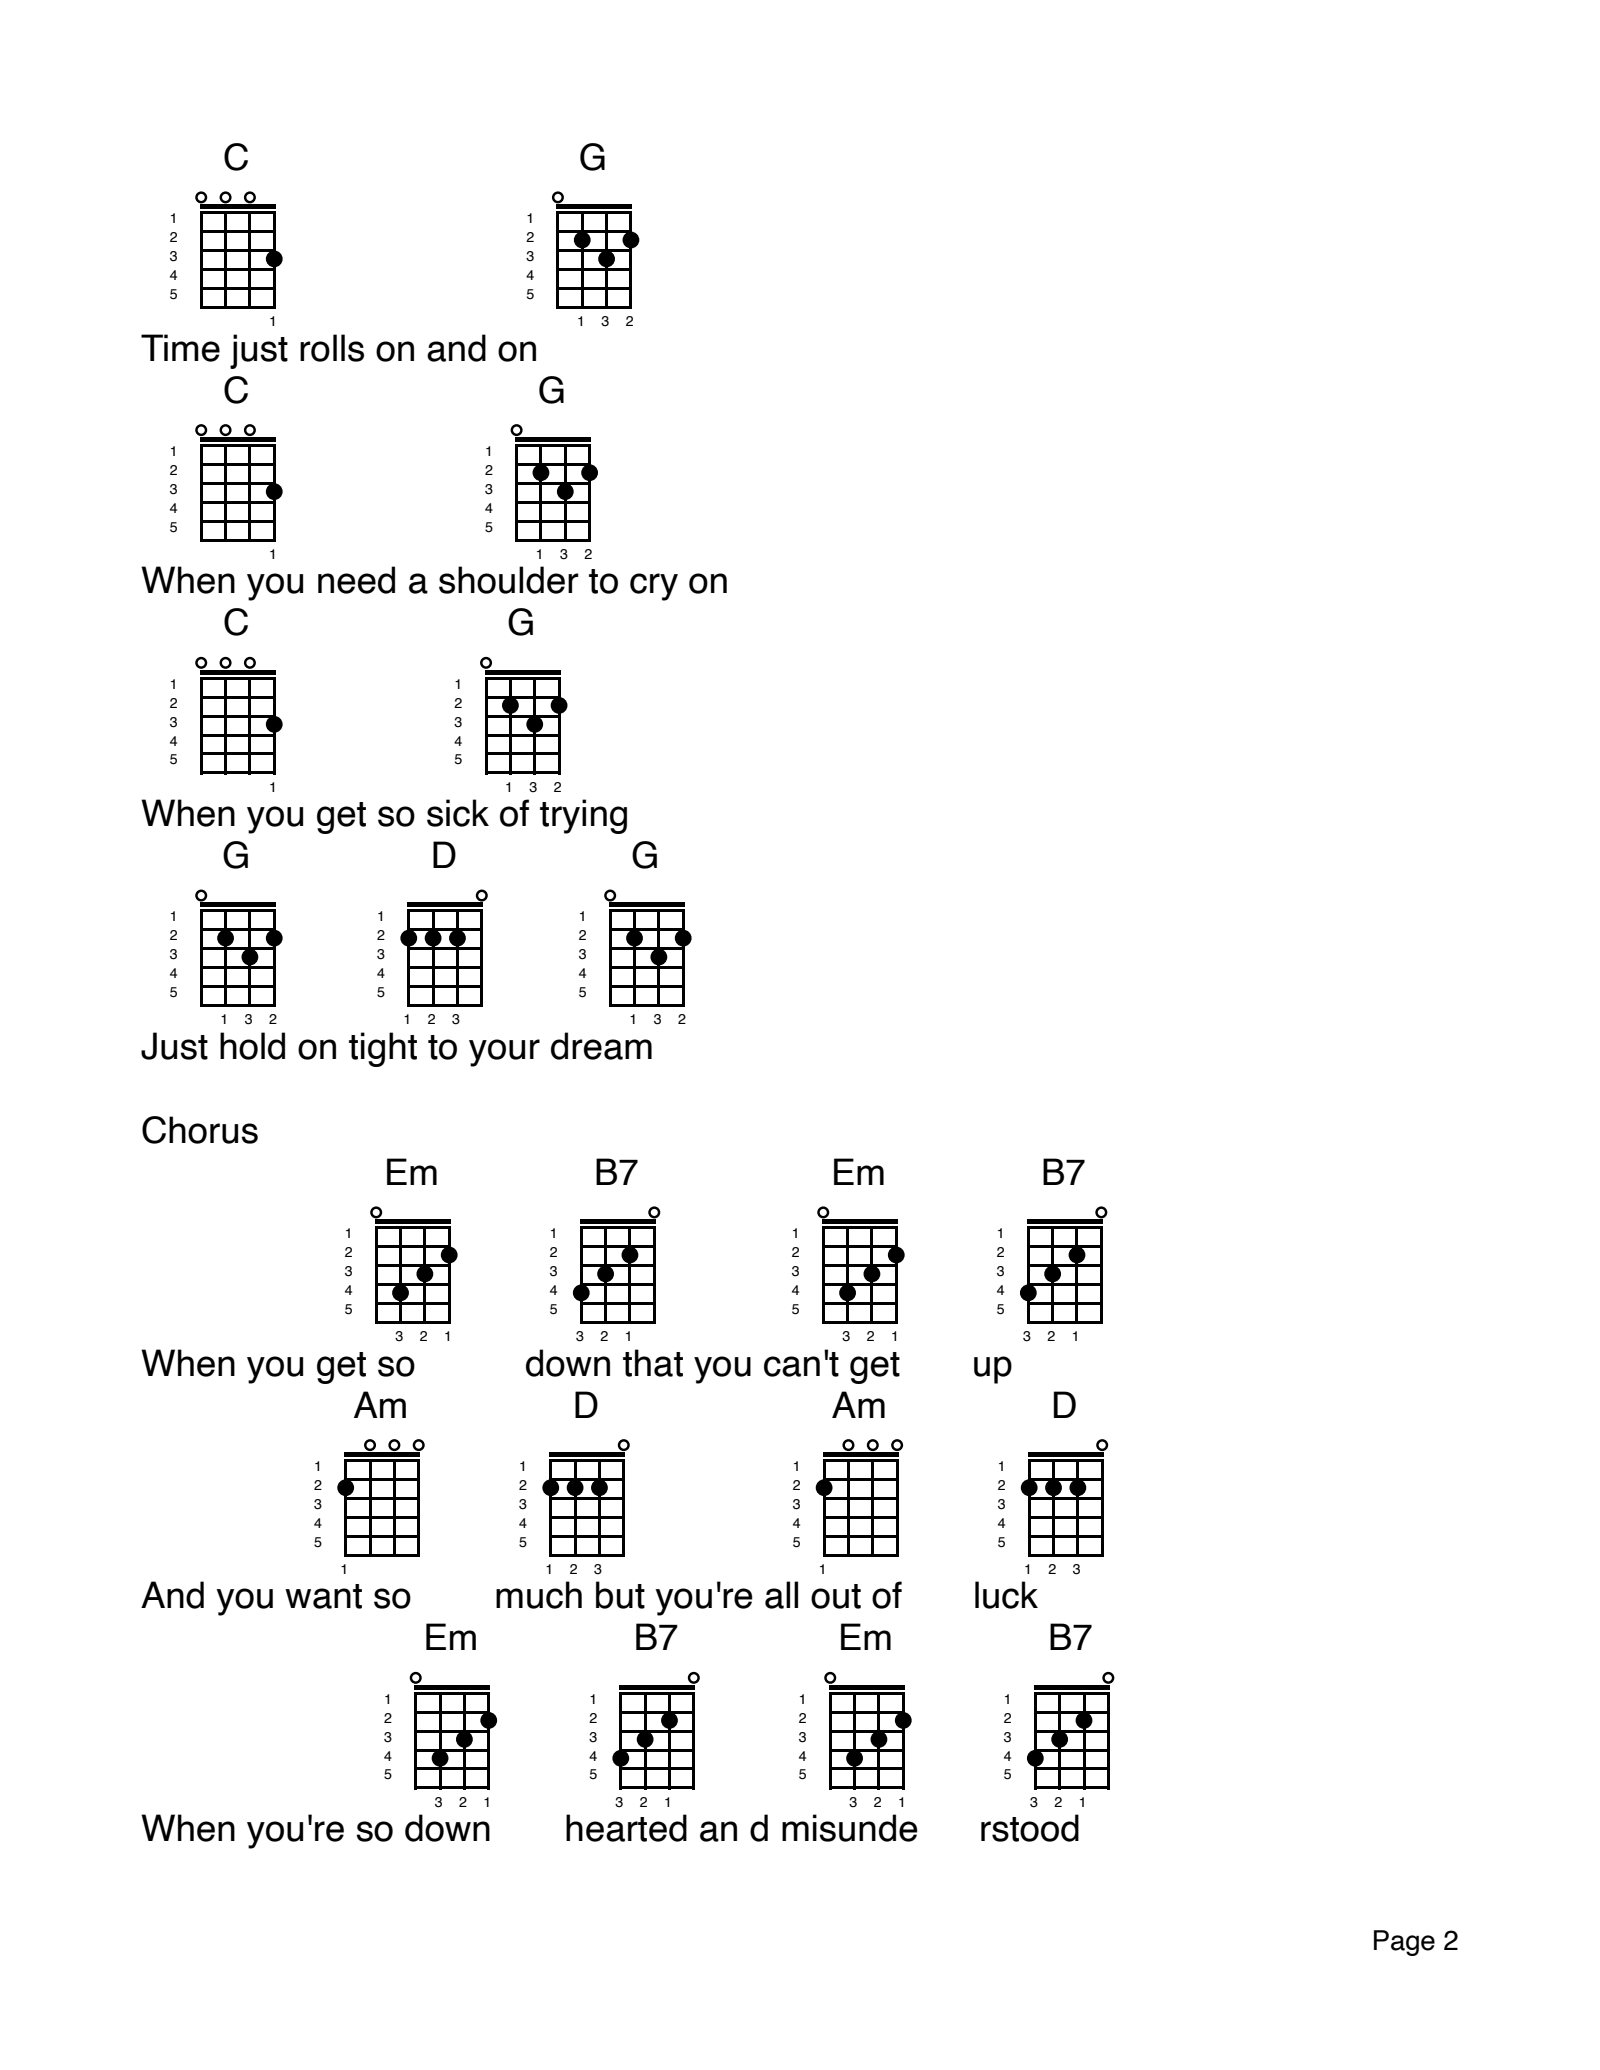  I want to click on cry, so click(654, 587).
